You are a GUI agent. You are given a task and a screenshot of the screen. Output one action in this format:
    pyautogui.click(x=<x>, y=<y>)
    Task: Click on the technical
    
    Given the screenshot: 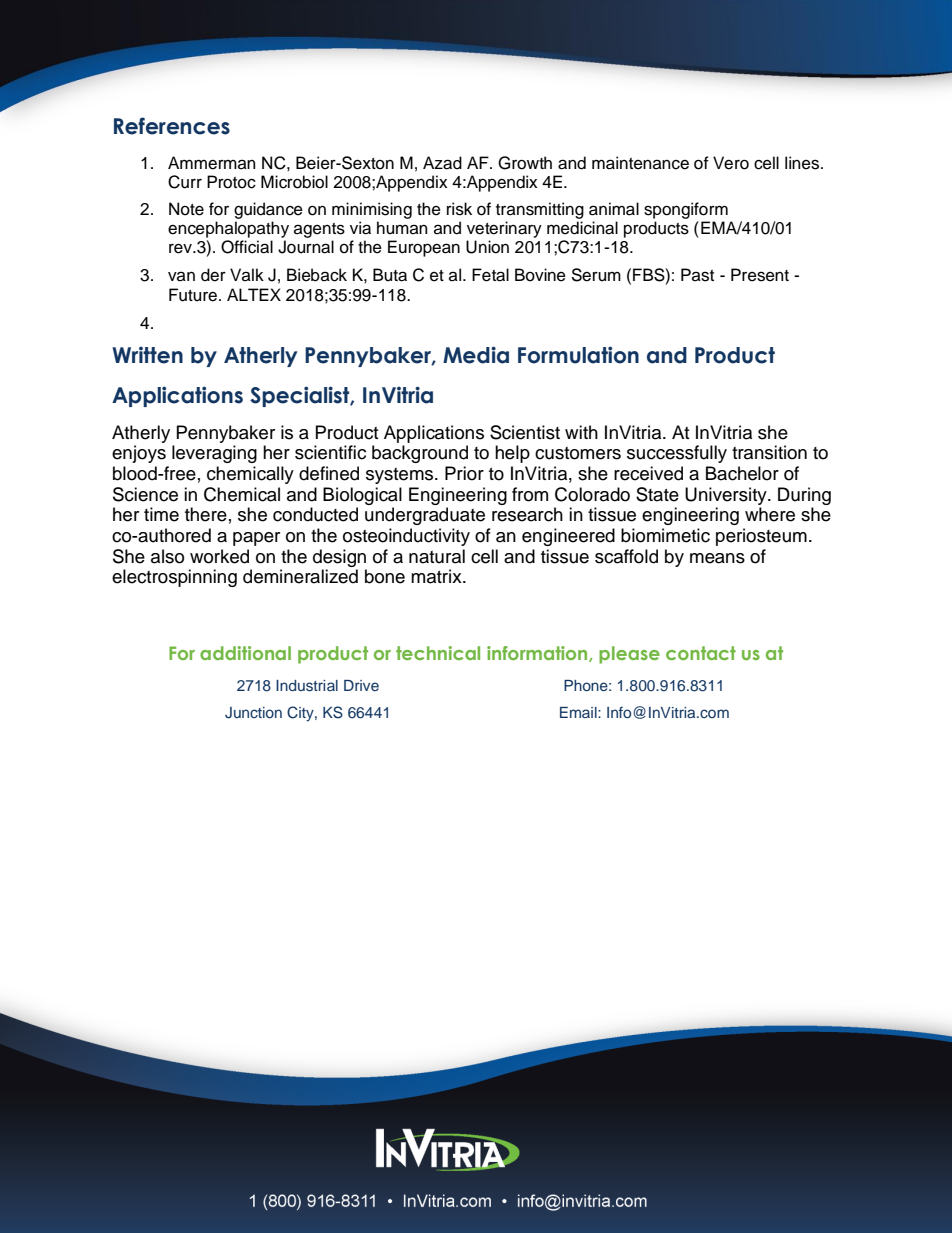 What is the action you would take?
    pyautogui.click(x=438, y=653)
